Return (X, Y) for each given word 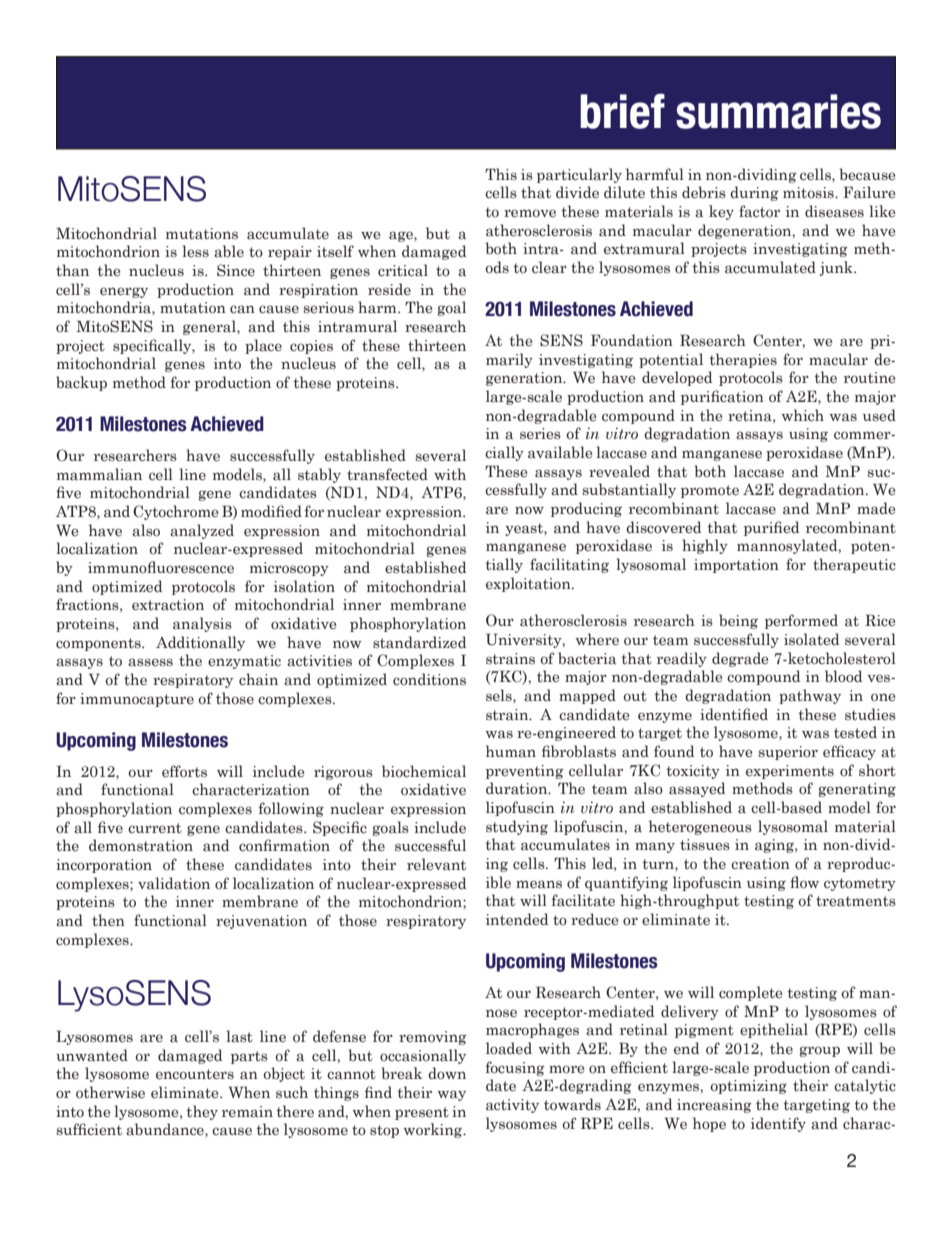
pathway (810, 696)
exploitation (529, 584)
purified (771, 528)
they (202, 1112)
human (511, 751)
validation (174, 883)
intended (517, 919)
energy (124, 292)
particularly (579, 175)
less (195, 251)
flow (804, 882)
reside (389, 289)
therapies (743, 360)
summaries (778, 111)
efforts (184, 771)
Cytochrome (175, 512)
